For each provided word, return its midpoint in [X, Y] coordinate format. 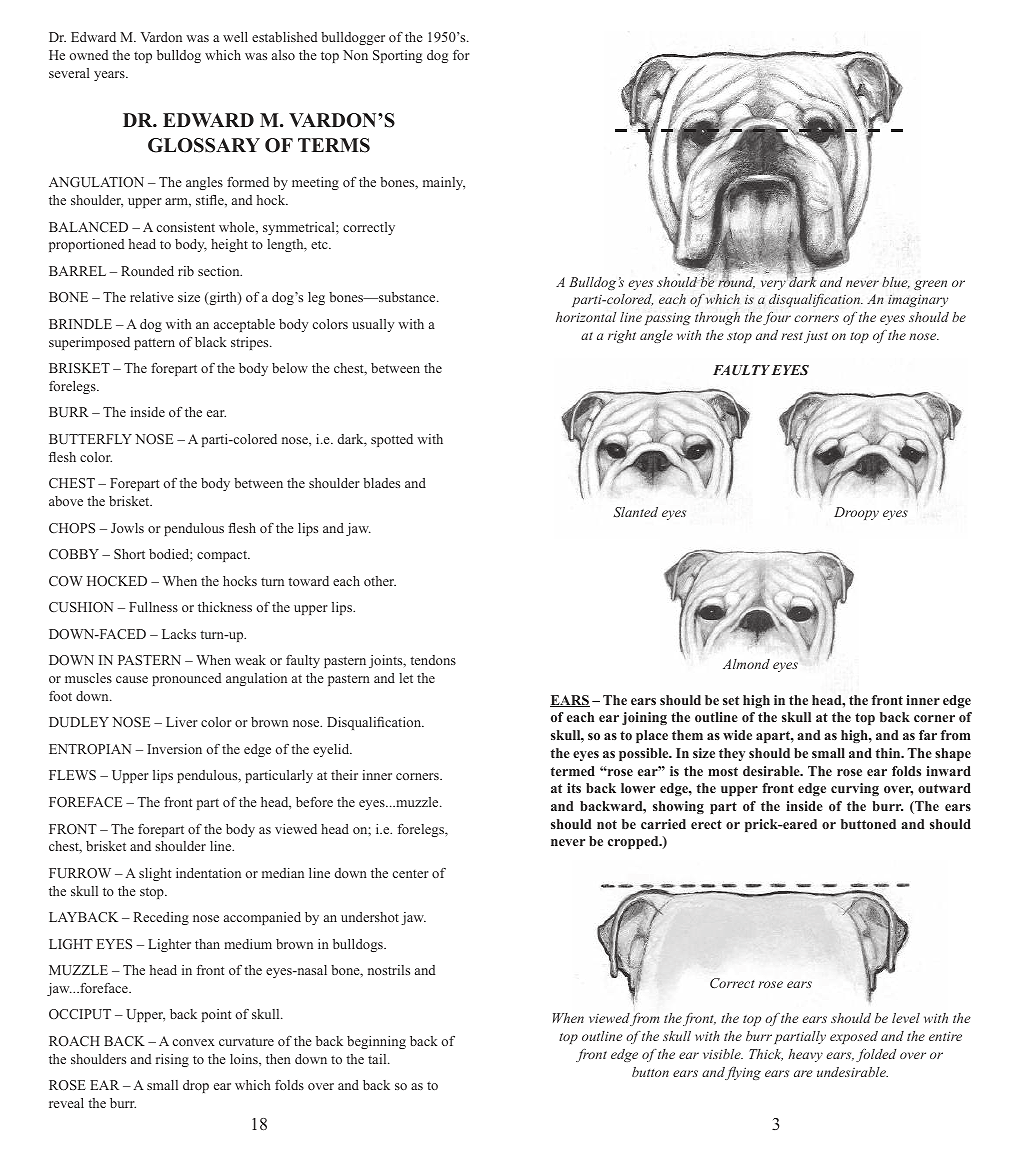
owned [88, 55]
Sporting [397, 56]
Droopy [856, 513]
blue [896, 283]
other [380, 581]
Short [129, 554]
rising [172, 1060]
